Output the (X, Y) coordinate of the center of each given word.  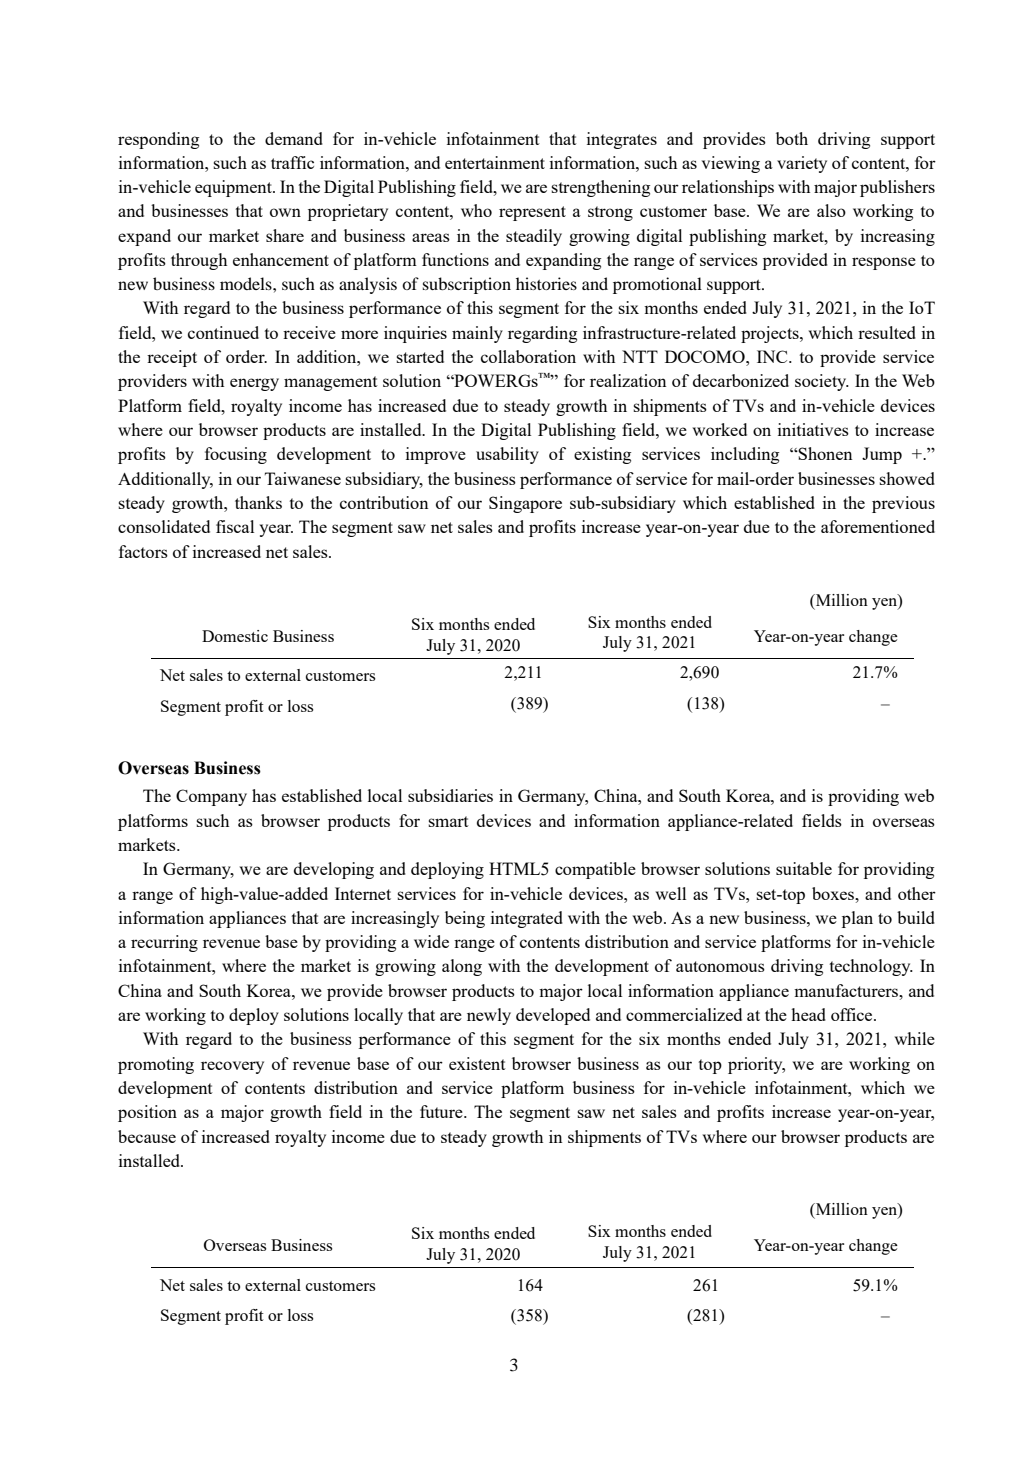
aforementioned (878, 526)
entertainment (495, 162)
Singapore (525, 504)
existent (477, 1063)
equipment (234, 188)
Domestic (235, 636)
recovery (232, 1067)
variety (802, 164)
